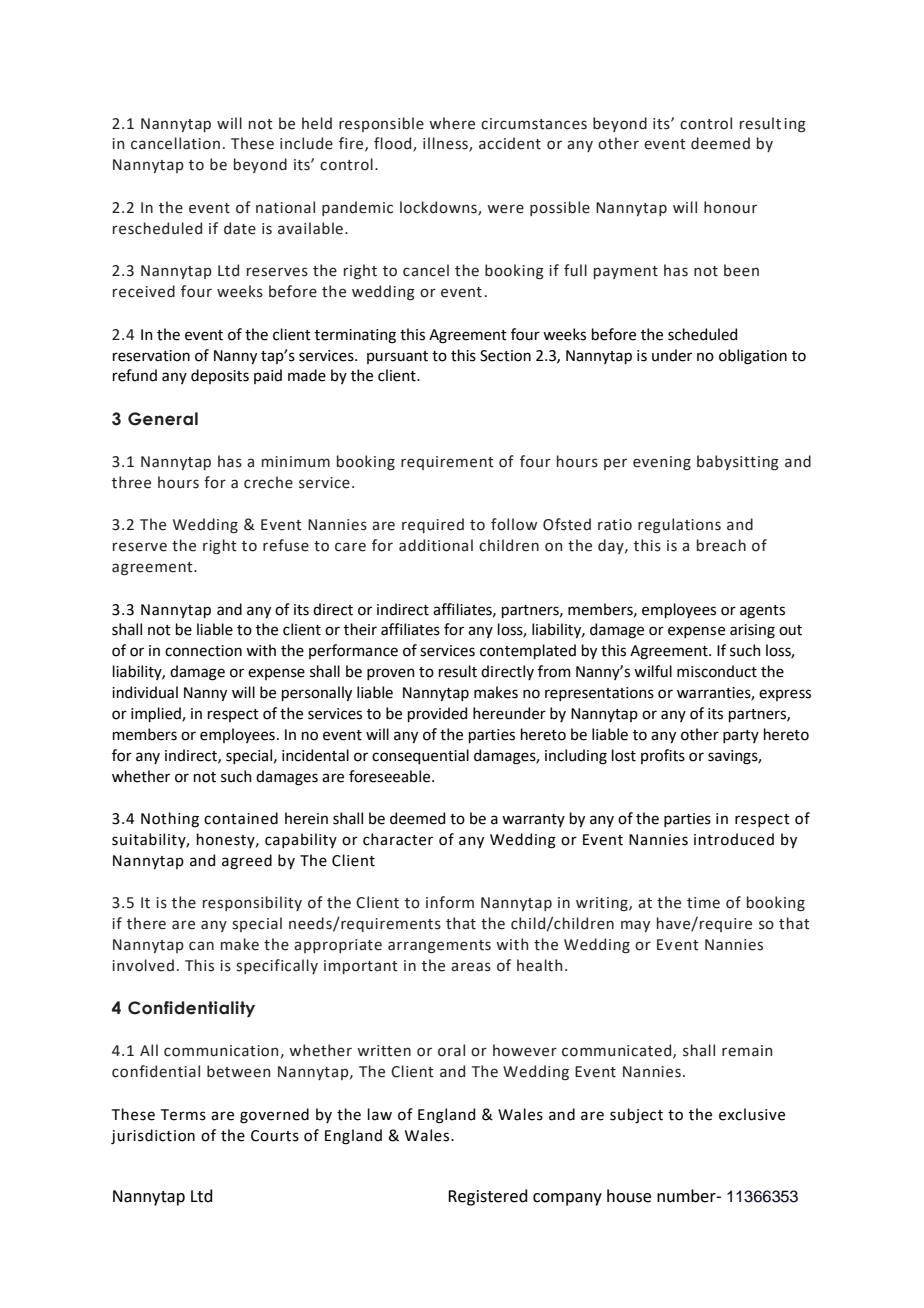 This screenshot has height=1308, width=924. Describe the element at coordinates (528, 651) in the screenshot. I see `contemplated` at that location.
